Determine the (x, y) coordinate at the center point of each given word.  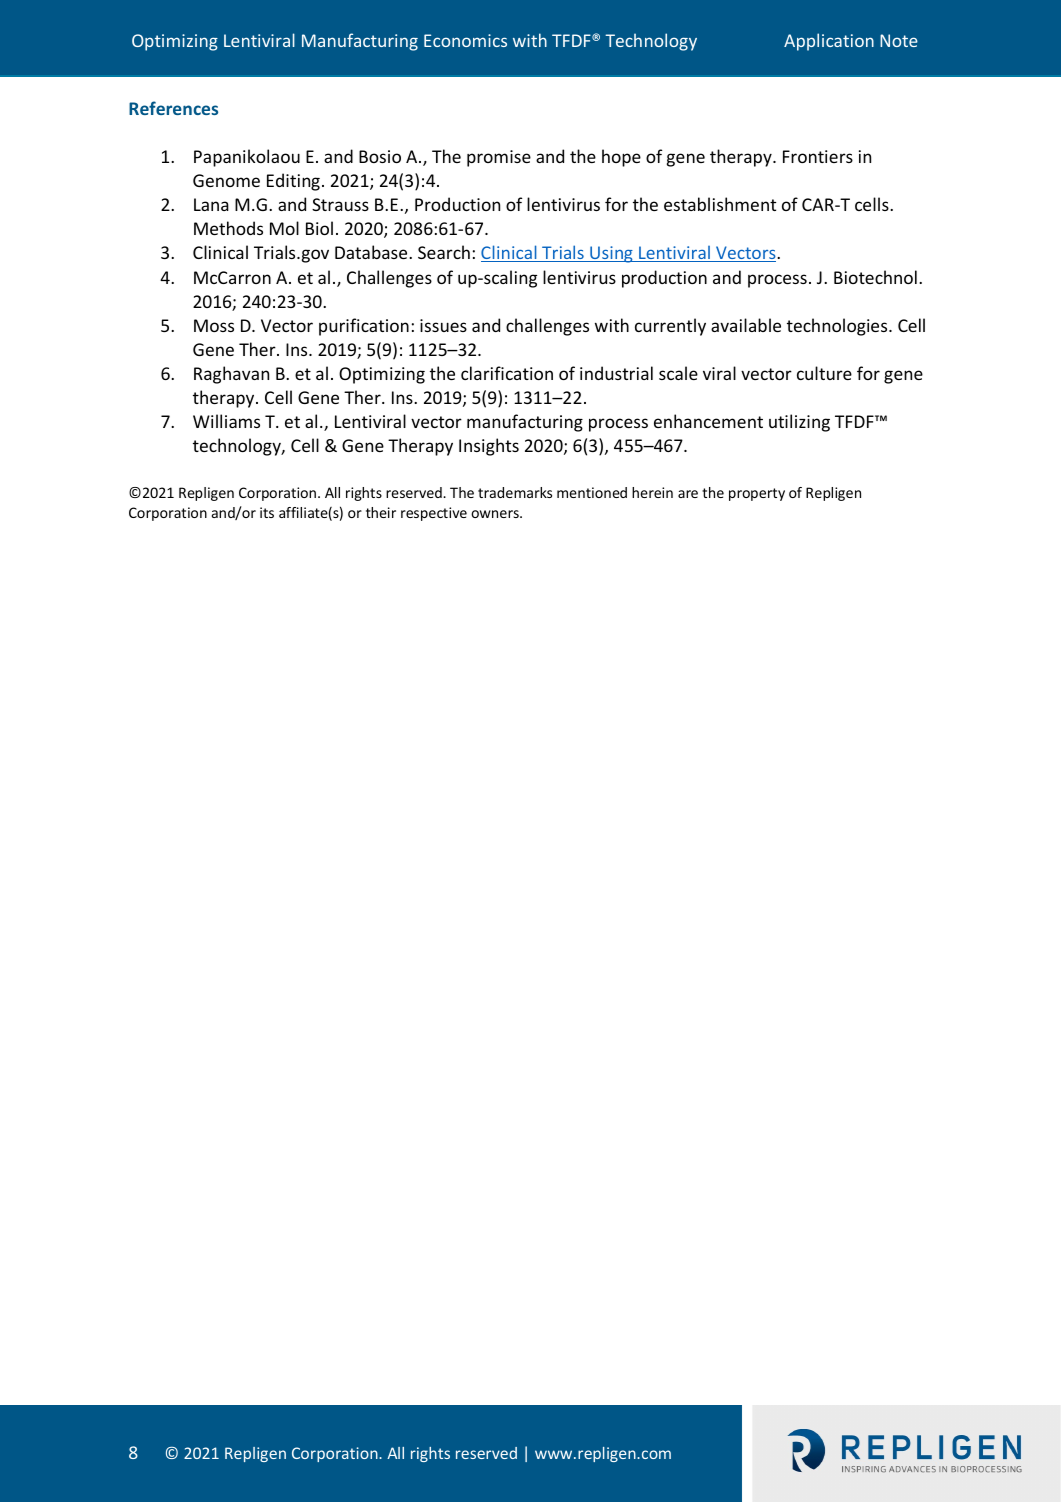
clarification (507, 373)
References (173, 108)
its (267, 512)
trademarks (515, 492)
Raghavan (231, 375)
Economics (465, 40)
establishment (720, 204)
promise (499, 158)
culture (824, 373)
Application (829, 42)
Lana (211, 204)
